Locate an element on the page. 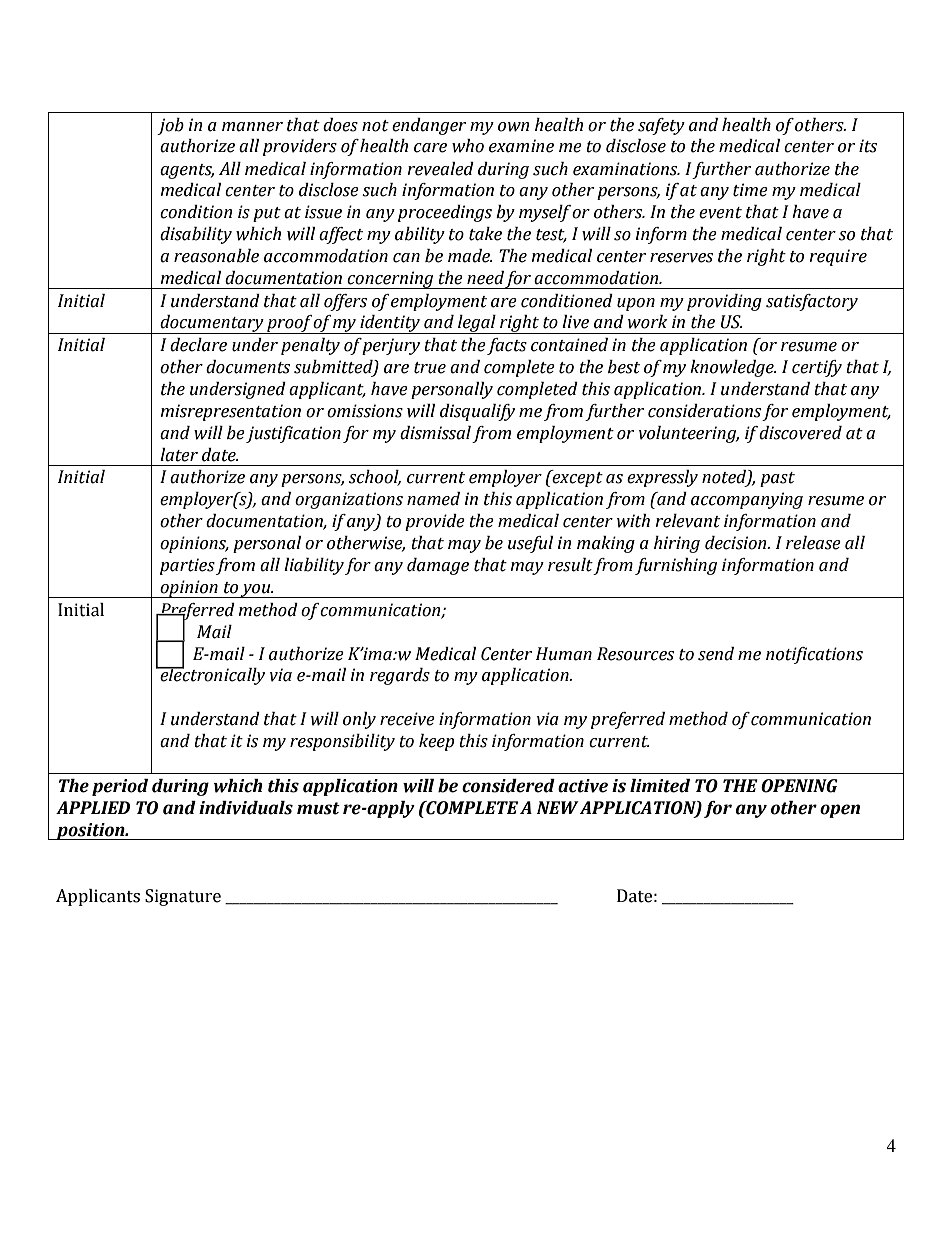 The width and height of the image is (952, 1233). who is located at coordinates (468, 146).
